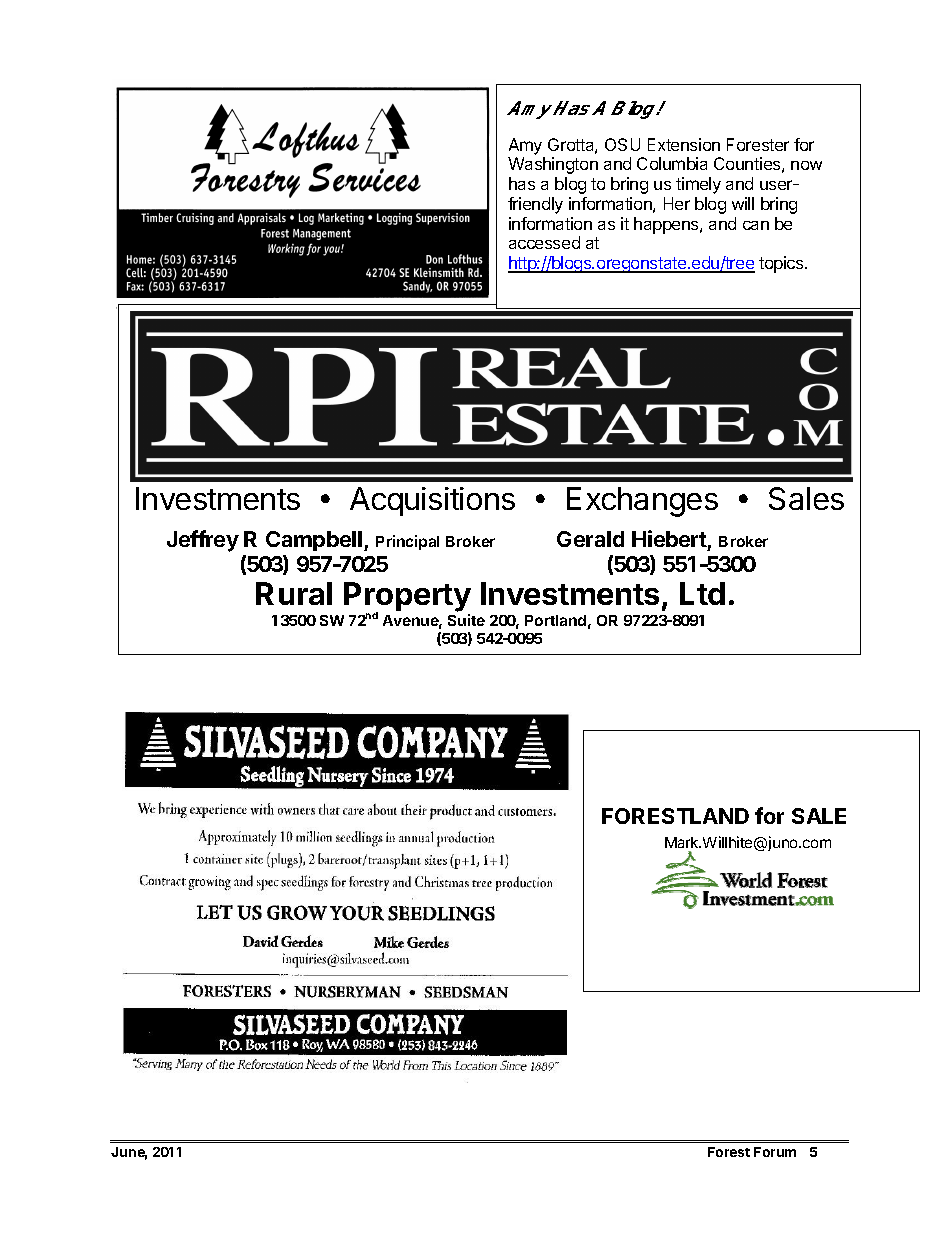 The height and width of the image is (1233, 952). What do you see at coordinates (702, 593) in the image?
I see `Ltd` at bounding box center [702, 593].
